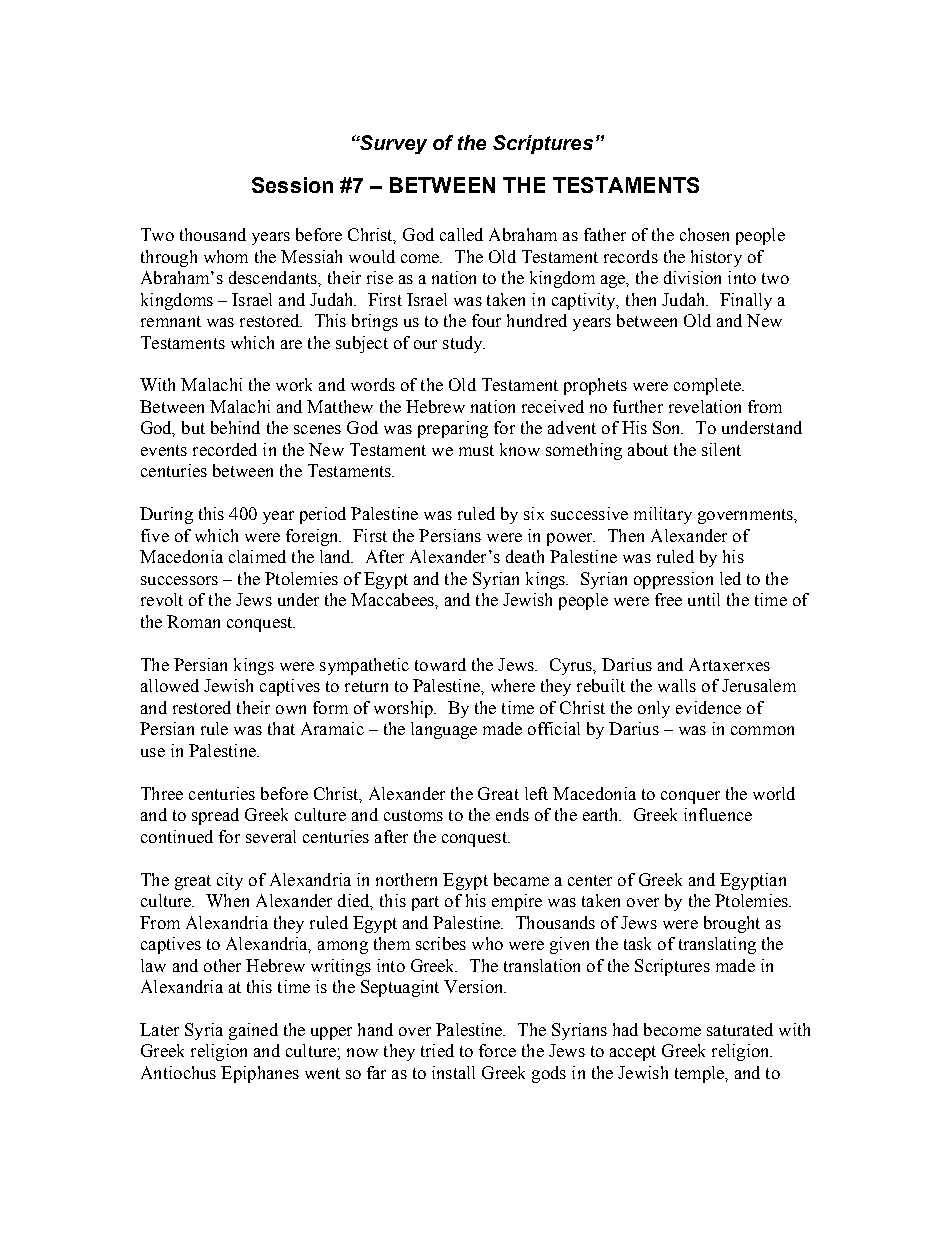 The width and height of the page is (952, 1233). What do you see at coordinates (705, 406) in the page?
I see `revelation` at bounding box center [705, 406].
